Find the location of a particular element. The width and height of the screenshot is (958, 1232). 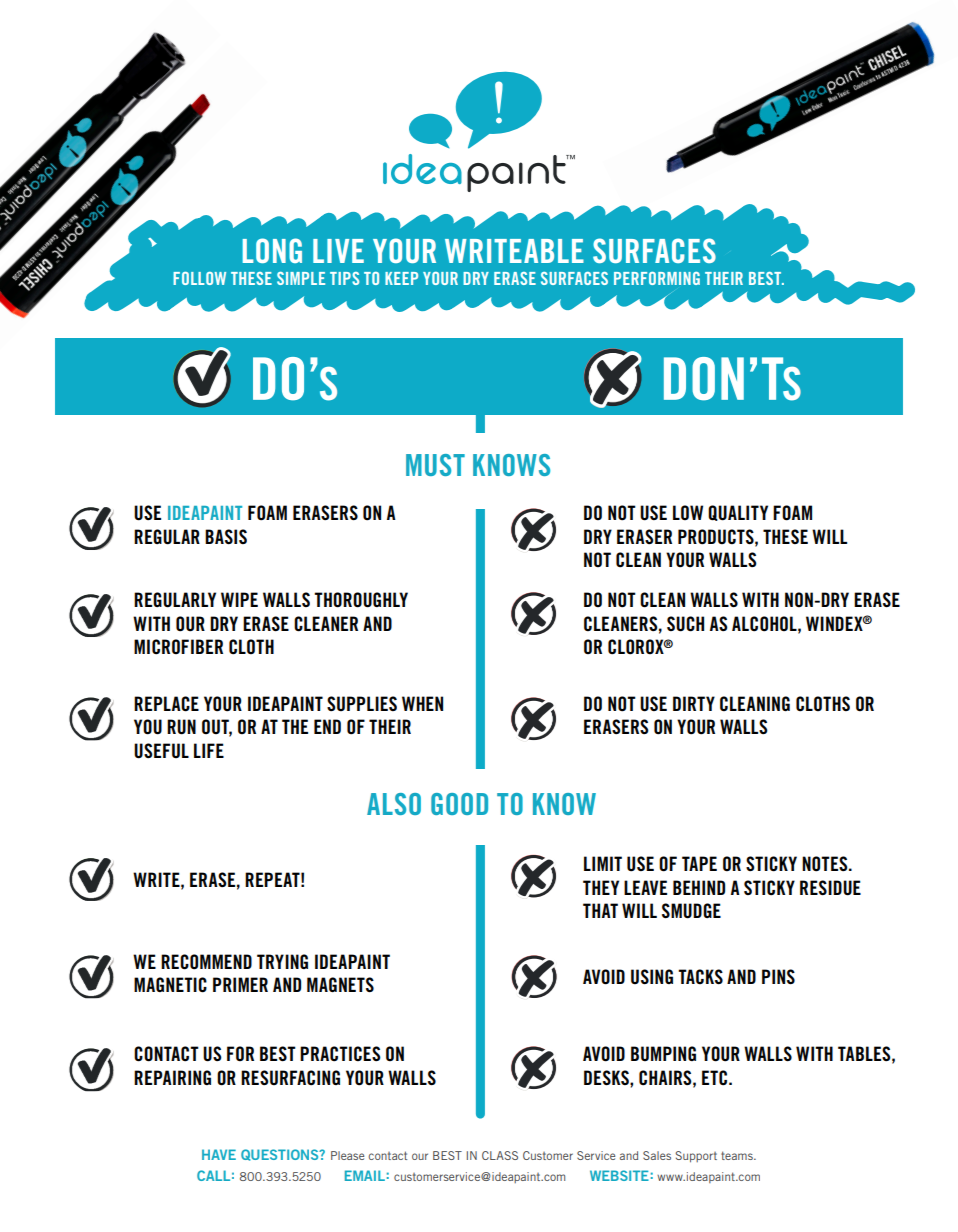

teams is located at coordinates (738, 1155).
